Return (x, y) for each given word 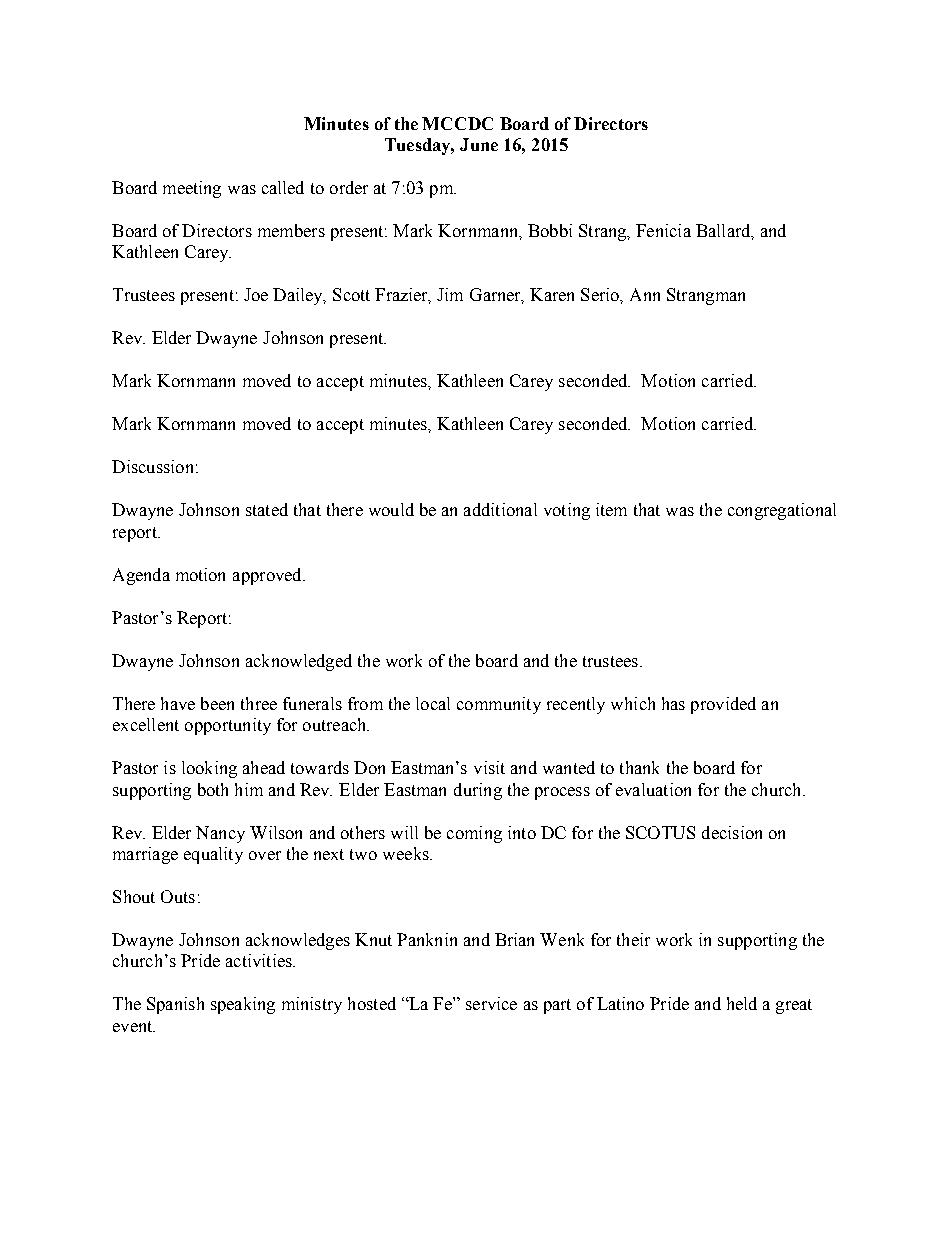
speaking (243, 1005)
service (491, 1003)
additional (500, 509)
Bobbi (550, 230)
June (479, 144)
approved (268, 576)
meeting (192, 189)
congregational (782, 511)
